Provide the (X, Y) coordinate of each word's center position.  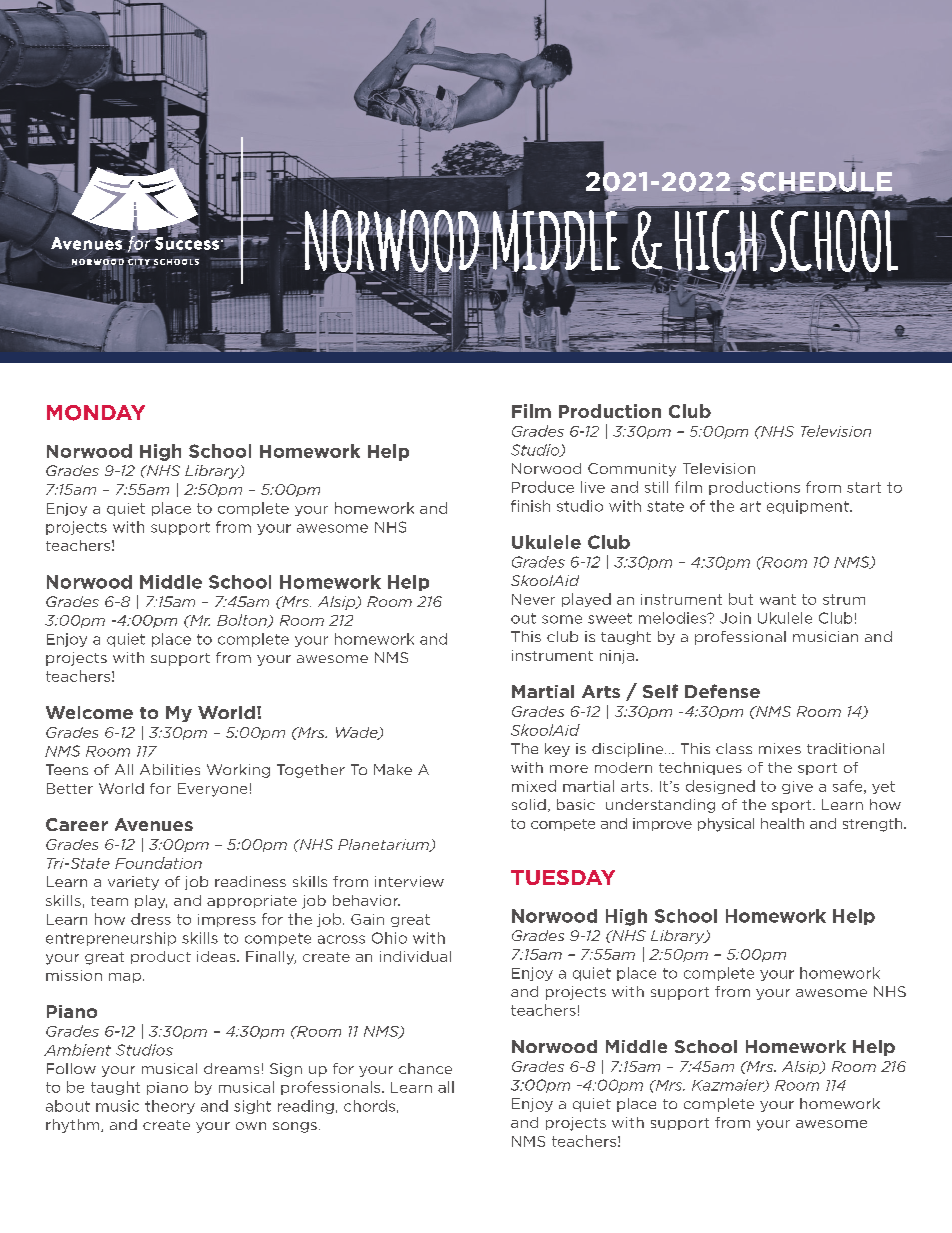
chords (369, 1106)
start (864, 487)
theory (170, 1107)
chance (425, 1068)
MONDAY (96, 413)
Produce (543, 487)
